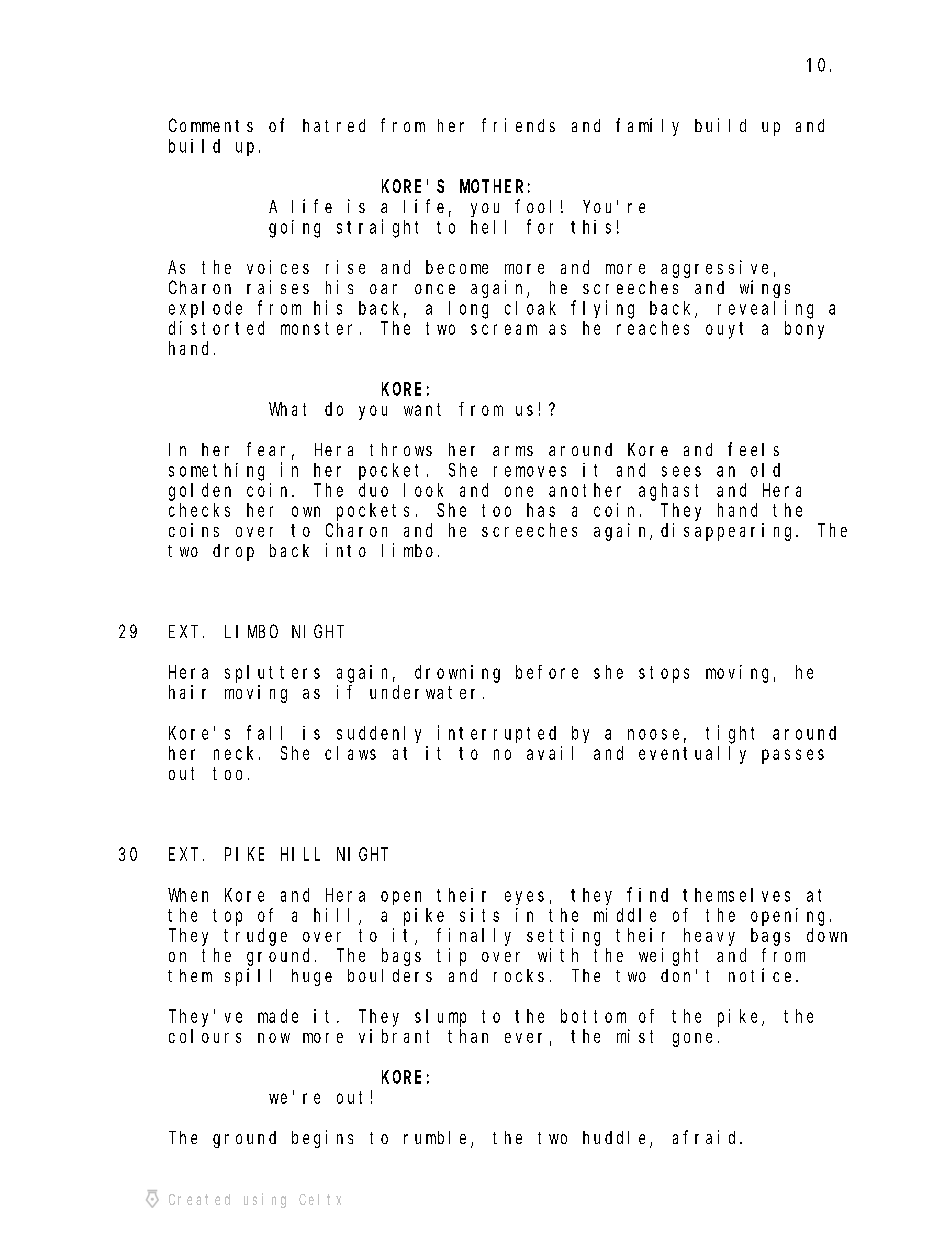 Image resolution: width=952 pixels, height=1233 pixels. I want to click on sees, so click(681, 471).
